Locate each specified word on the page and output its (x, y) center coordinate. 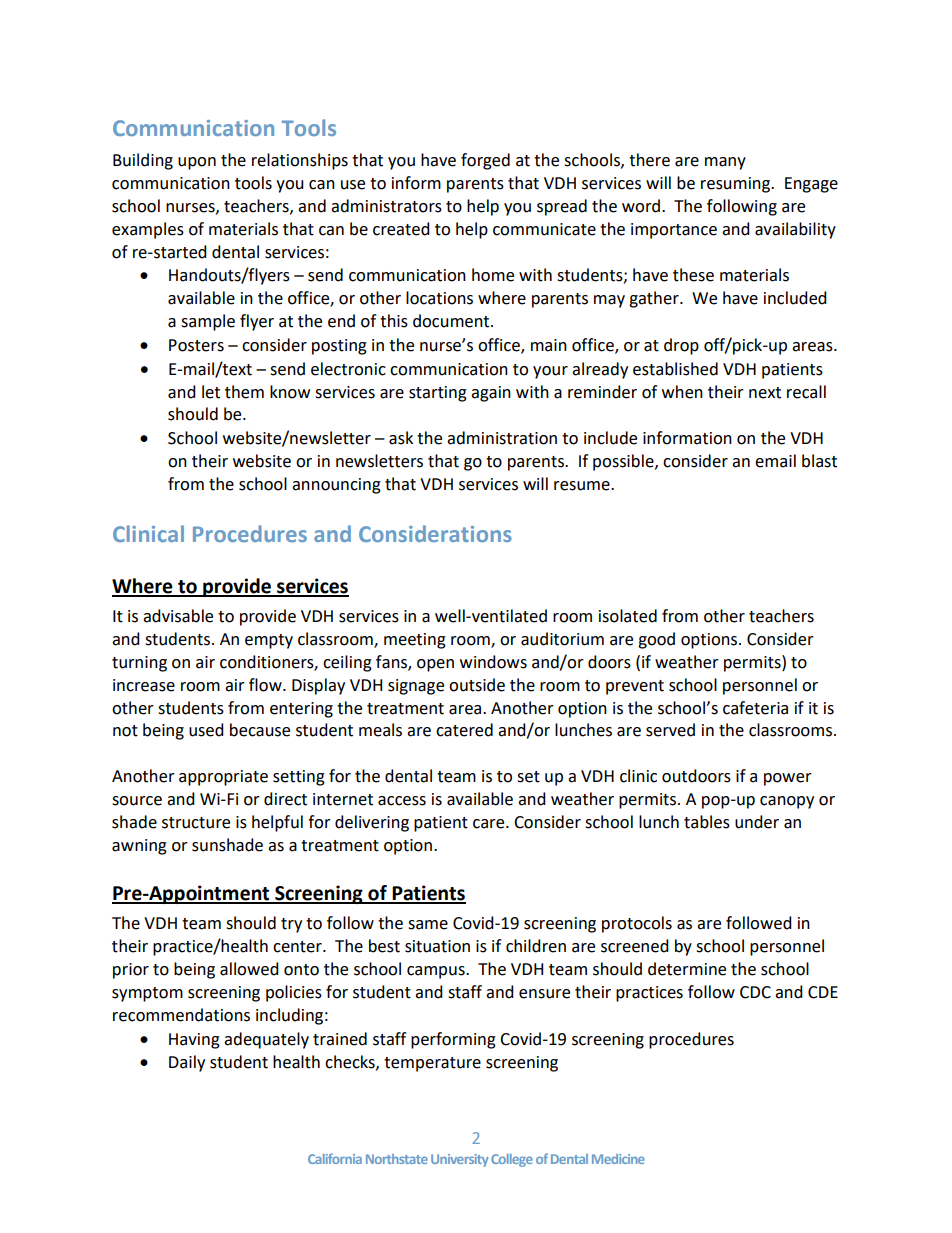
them (244, 392)
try (291, 925)
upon (197, 163)
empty (269, 641)
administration (502, 438)
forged (485, 161)
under (757, 822)
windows (493, 662)
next (765, 393)
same (428, 925)
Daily (187, 1063)
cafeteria (755, 708)
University (460, 1160)
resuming (737, 185)
